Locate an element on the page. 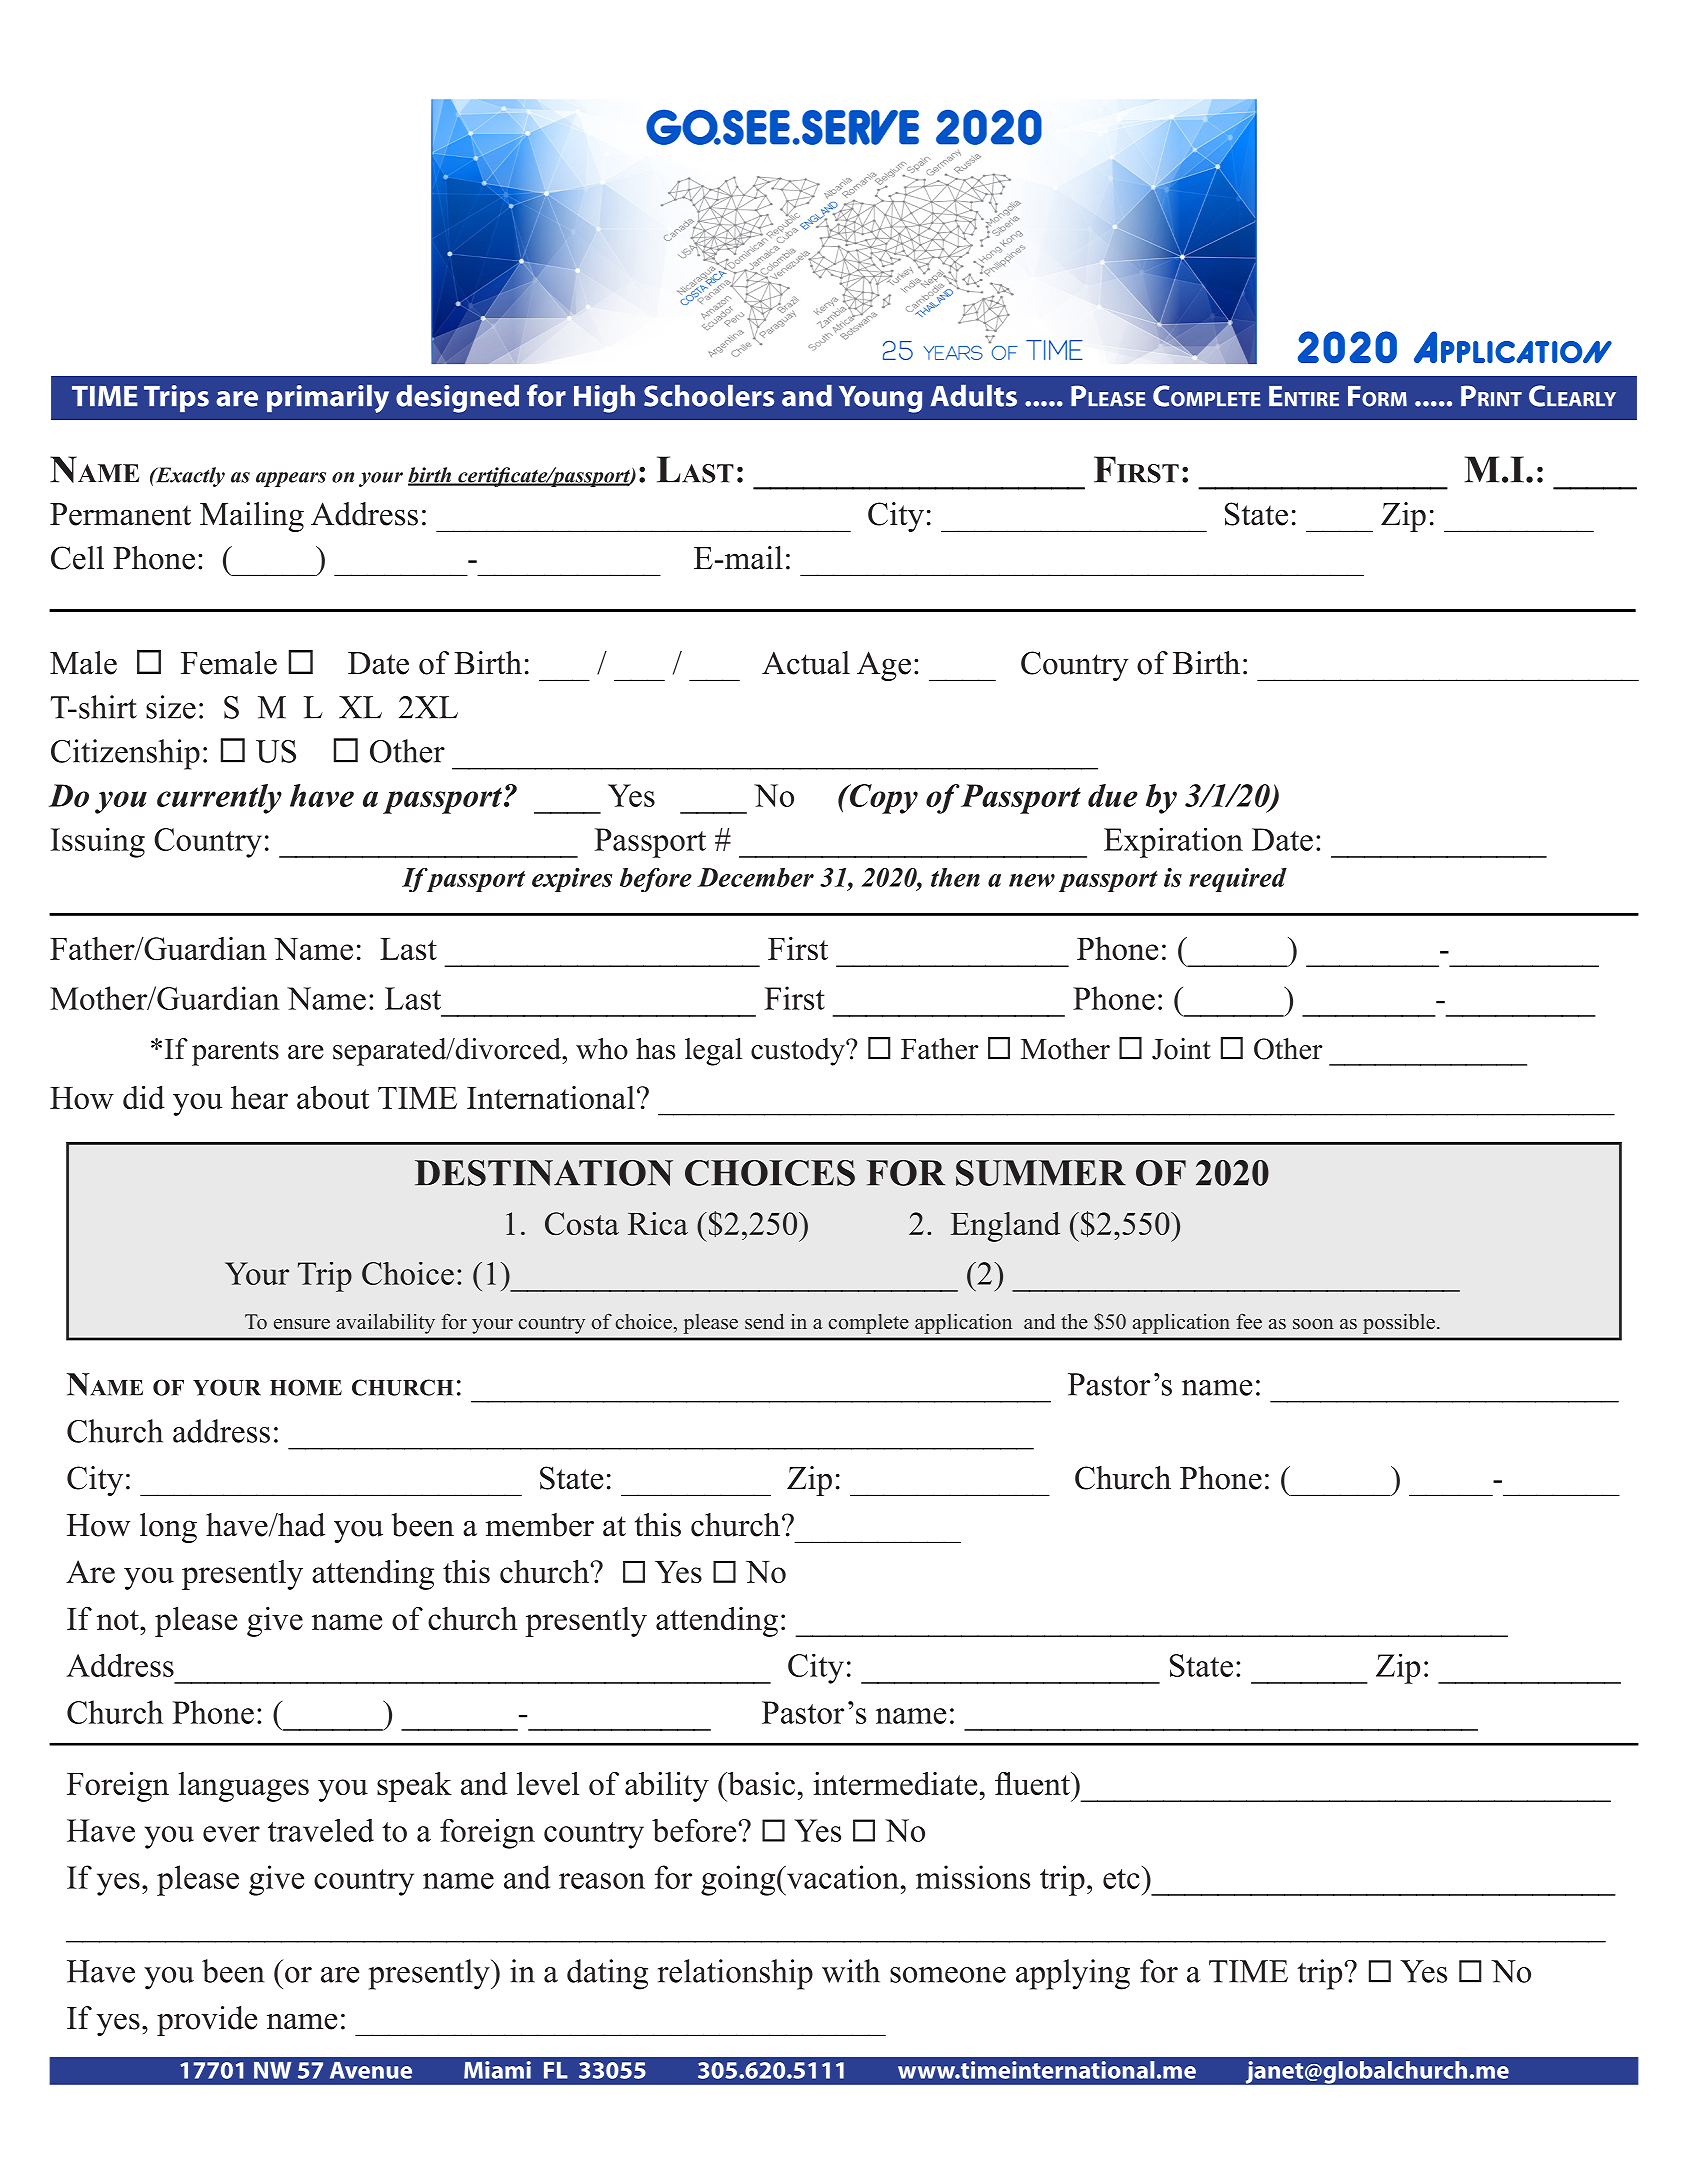 This image has width=1688, height=2184. provide is located at coordinates (207, 2021).
